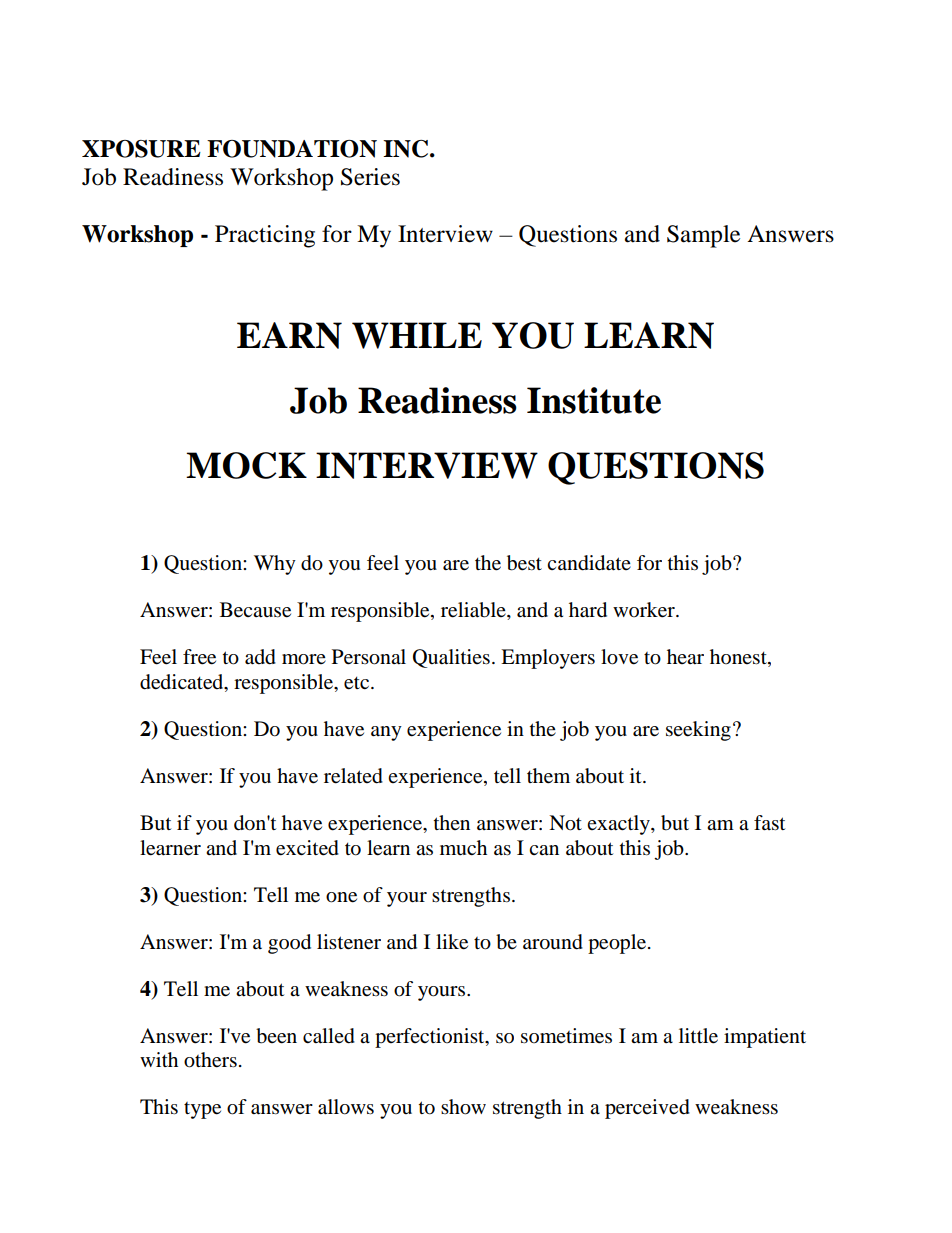 Image resolution: width=952 pixels, height=1233 pixels. Describe the element at coordinates (698, 731) in the screenshot. I see `seeking` at that location.
